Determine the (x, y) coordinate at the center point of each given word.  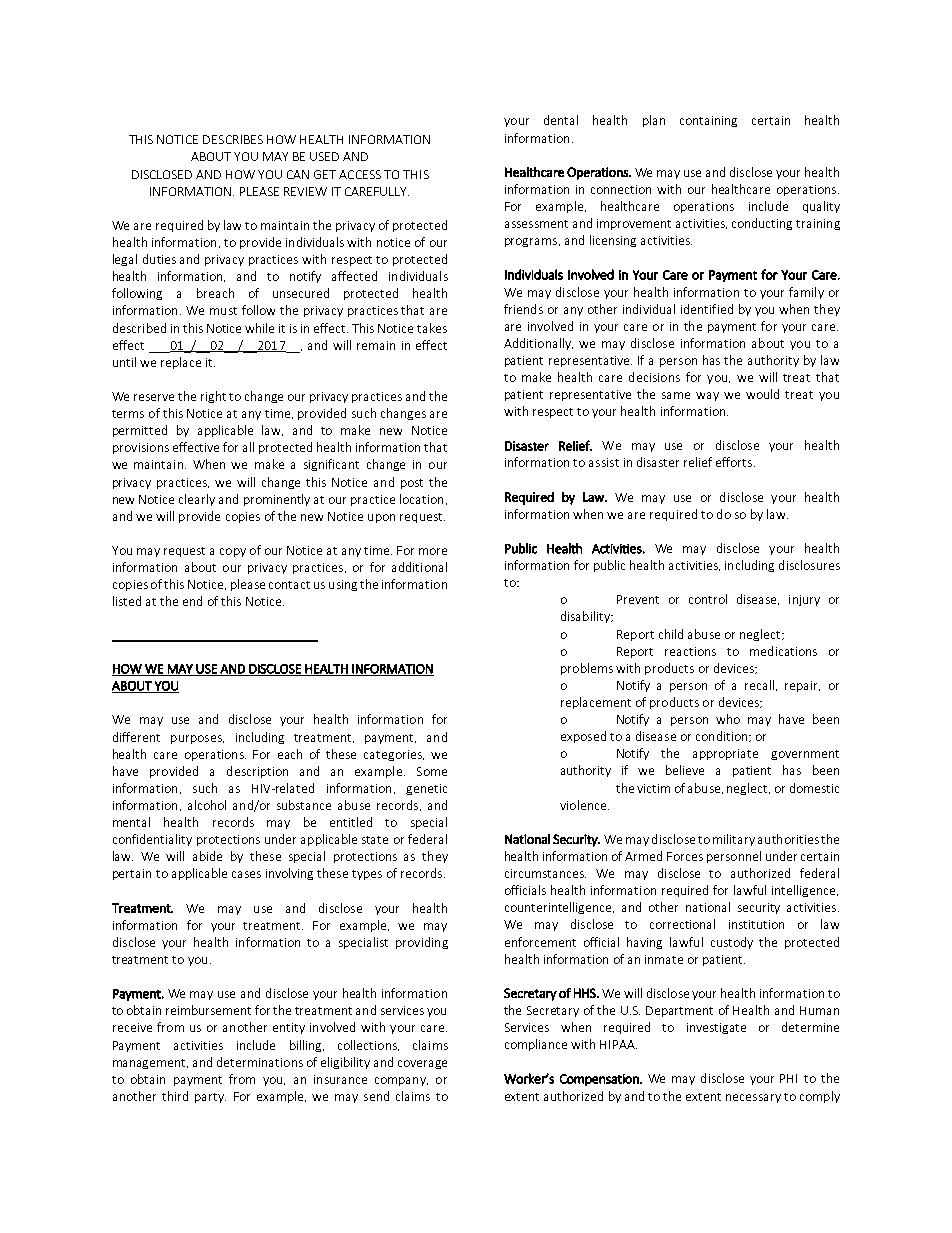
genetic (426, 789)
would (762, 394)
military (734, 840)
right (213, 397)
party (210, 1098)
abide (207, 856)
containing (708, 121)
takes (432, 328)
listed (127, 601)
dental (561, 120)
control (708, 599)
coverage (422, 1064)
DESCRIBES (233, 139)
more (433, 551)
